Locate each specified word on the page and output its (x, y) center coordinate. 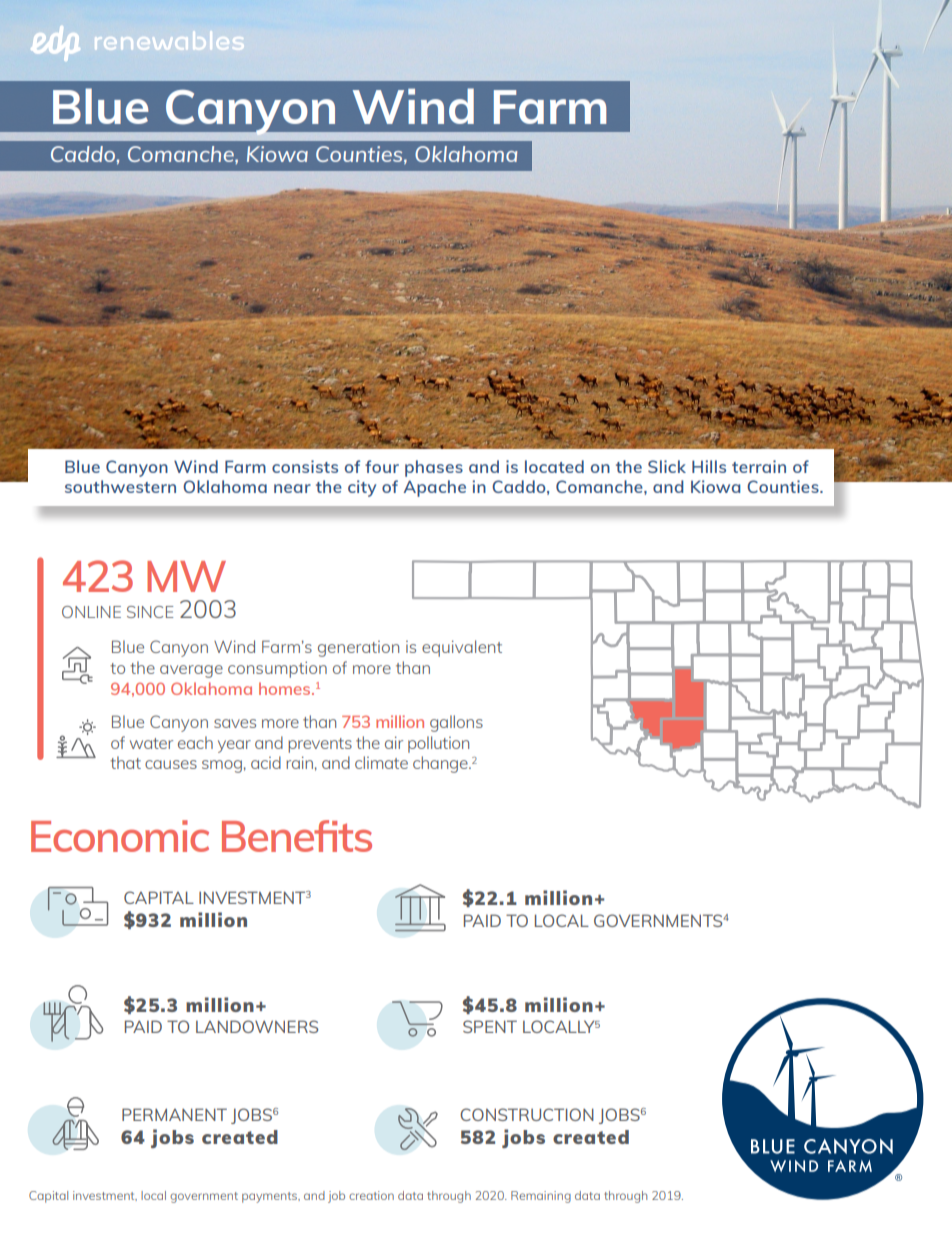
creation (371, 1195)
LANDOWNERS (257, 1026)
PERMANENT (174, 1114)
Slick (667, 466)
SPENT (490, 1026)
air (394, 742)
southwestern (120, 486)
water (151, 743)
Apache (434, 488)
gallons (456, 723)
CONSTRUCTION (527, 1114)
